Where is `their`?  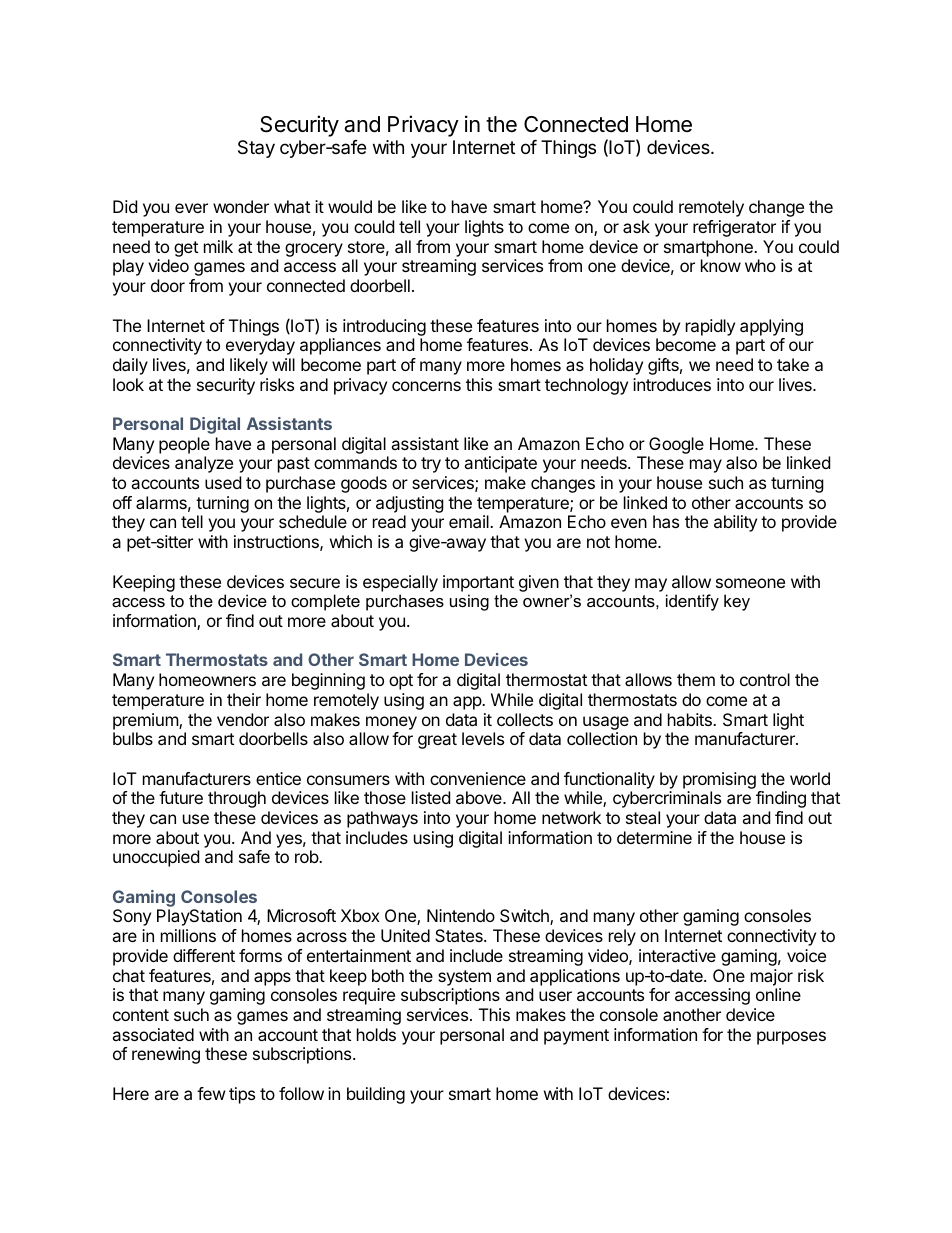 their is located at coordinates (244, 699).
